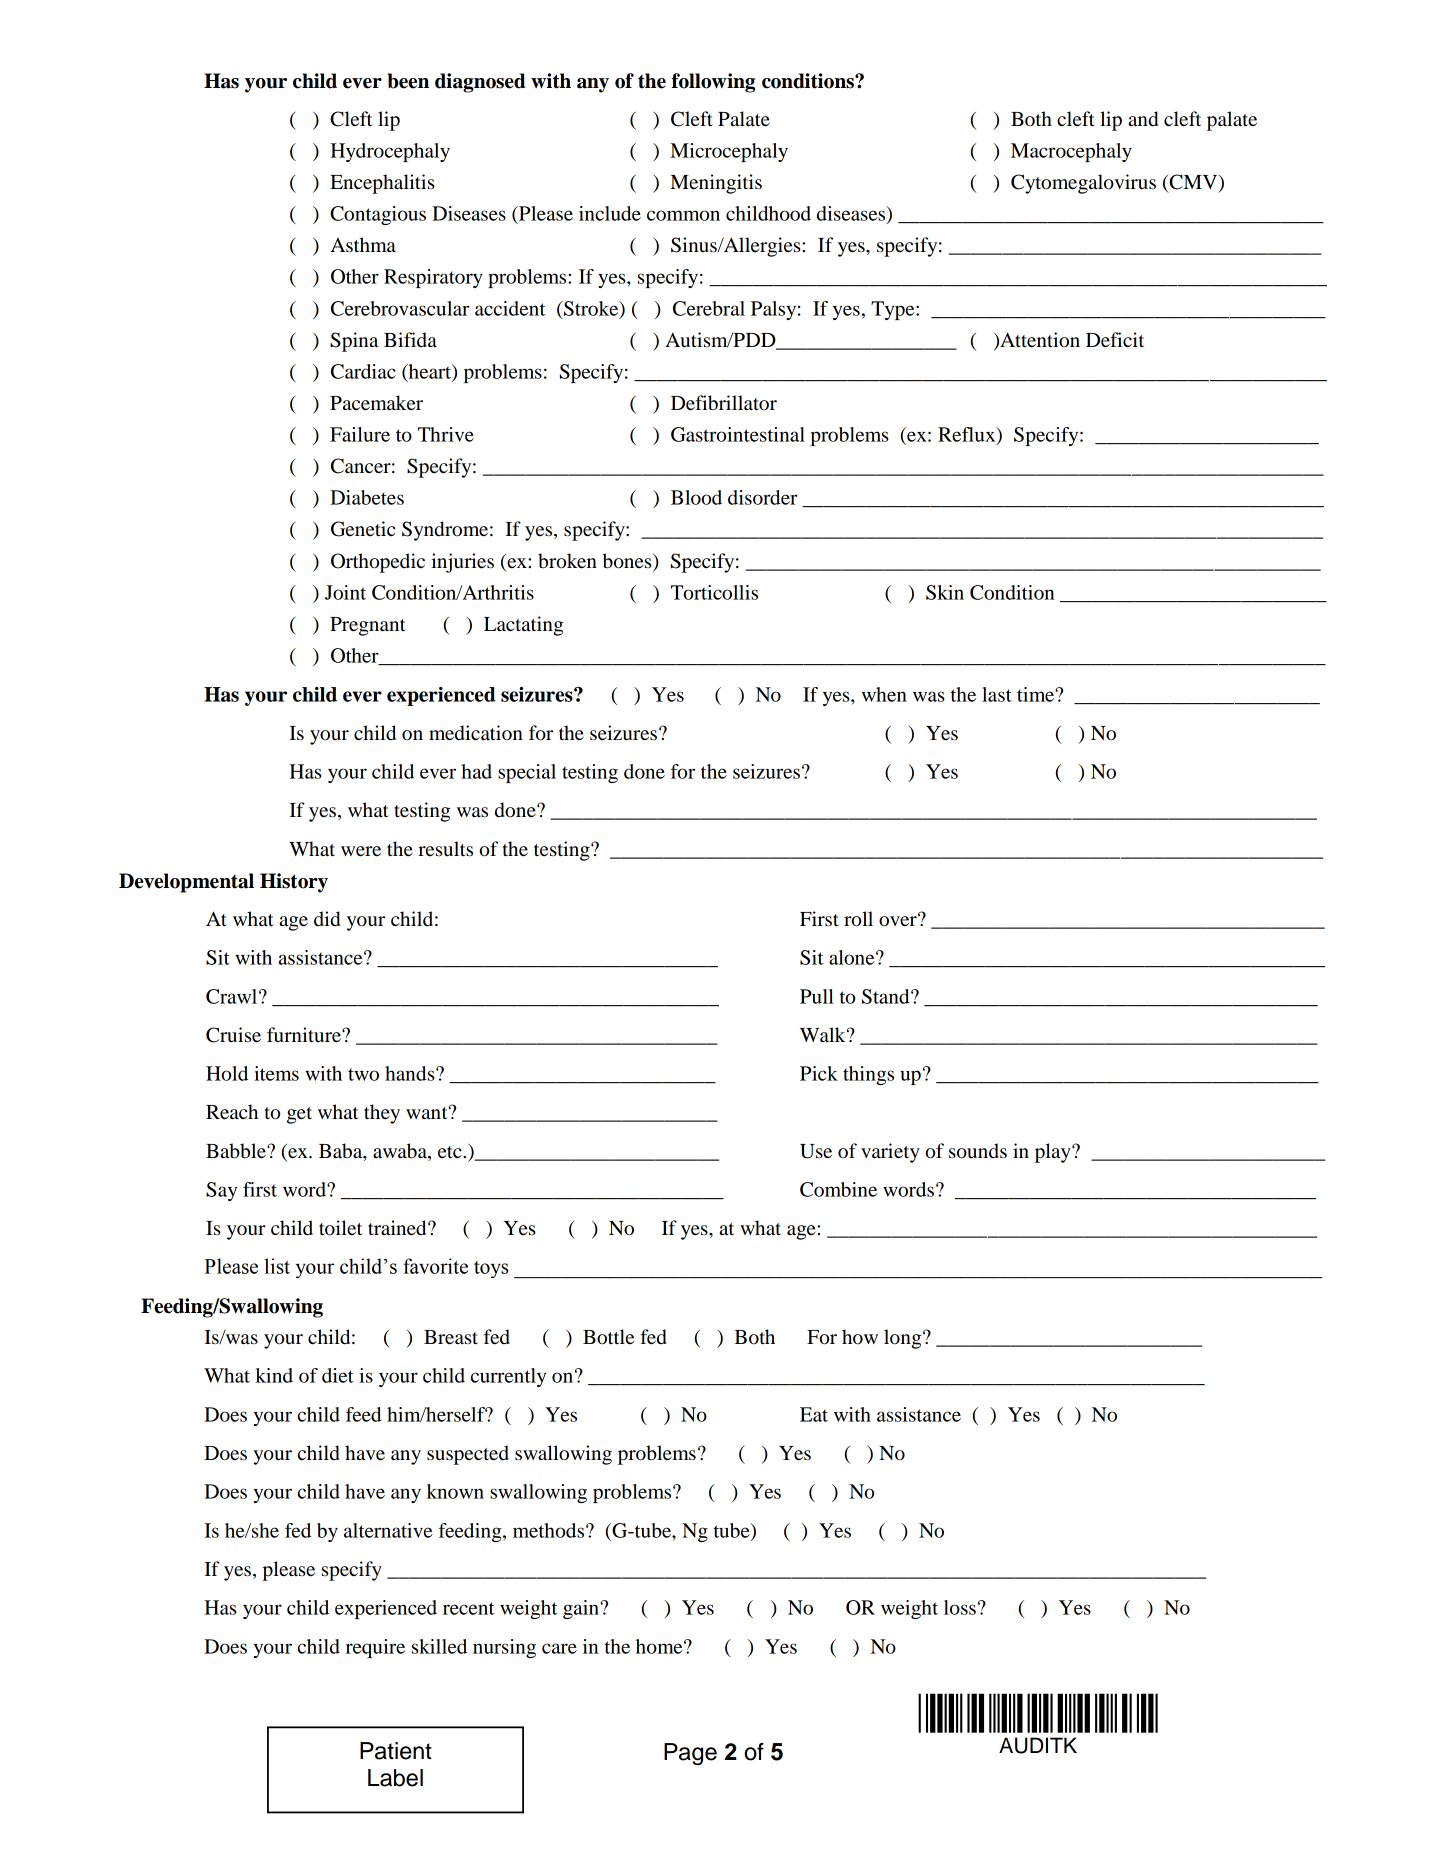 The height and width of the screenshot is (1872, 1446). I want to click on over, so click(899, 920).
